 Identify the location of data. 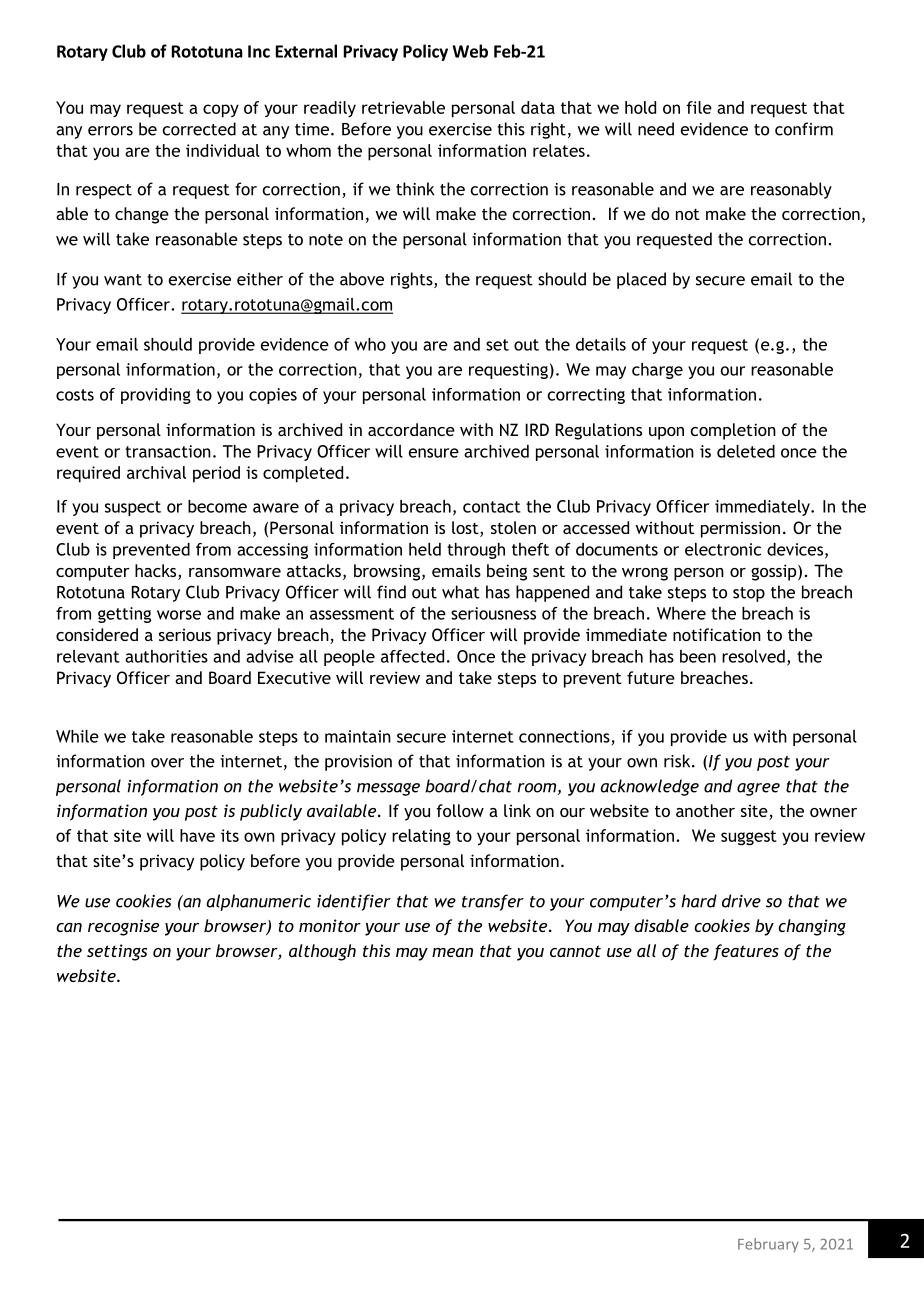
(538, 107).
